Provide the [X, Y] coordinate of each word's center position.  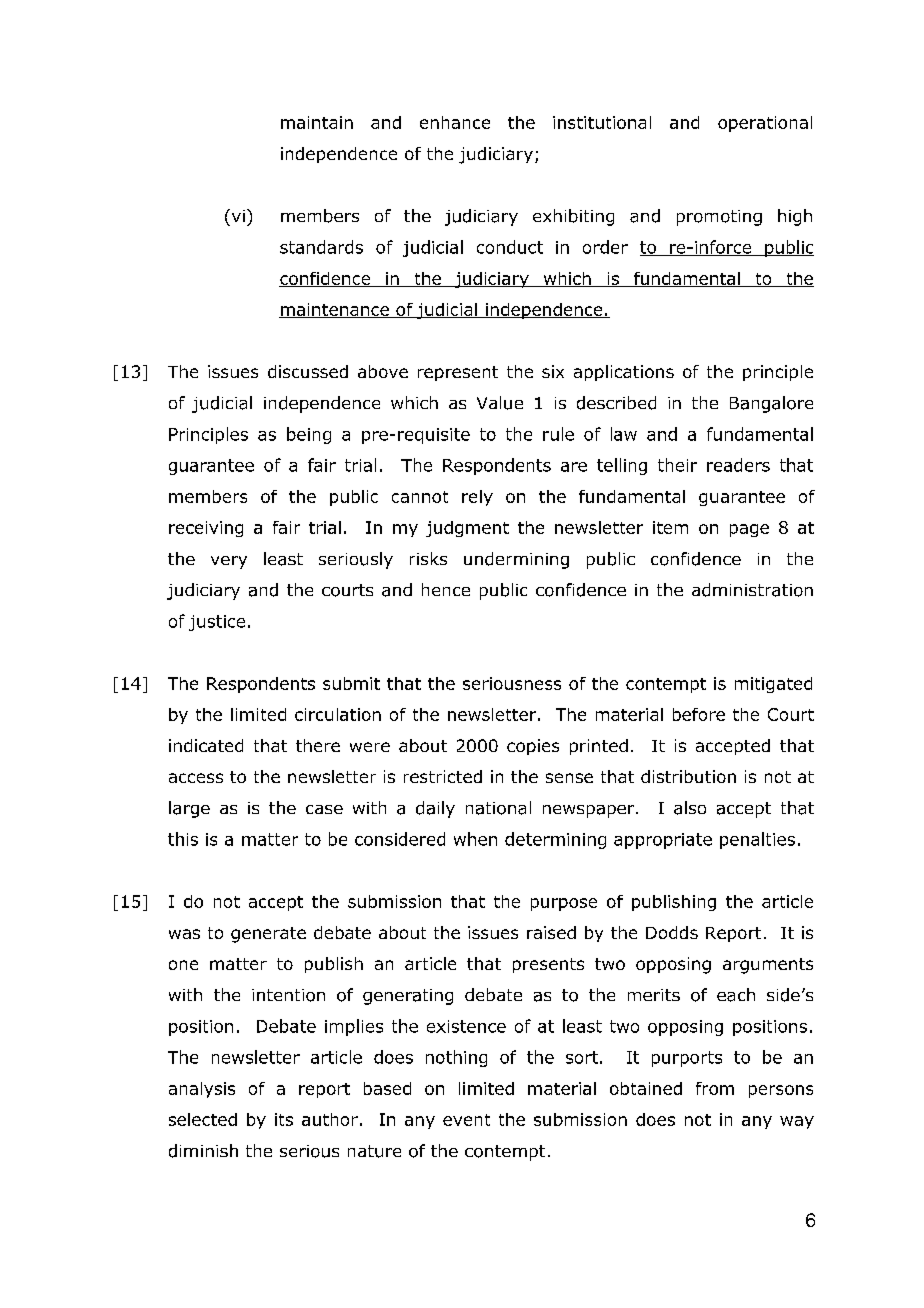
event [466, 1120]
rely [477, 498]
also [690, 808]
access [196, 778]
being [309, 435]
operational [765, 124]
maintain [317, 122]
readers [738, 465]
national [498, 808]
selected [203, 1119]
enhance [455, 122]
